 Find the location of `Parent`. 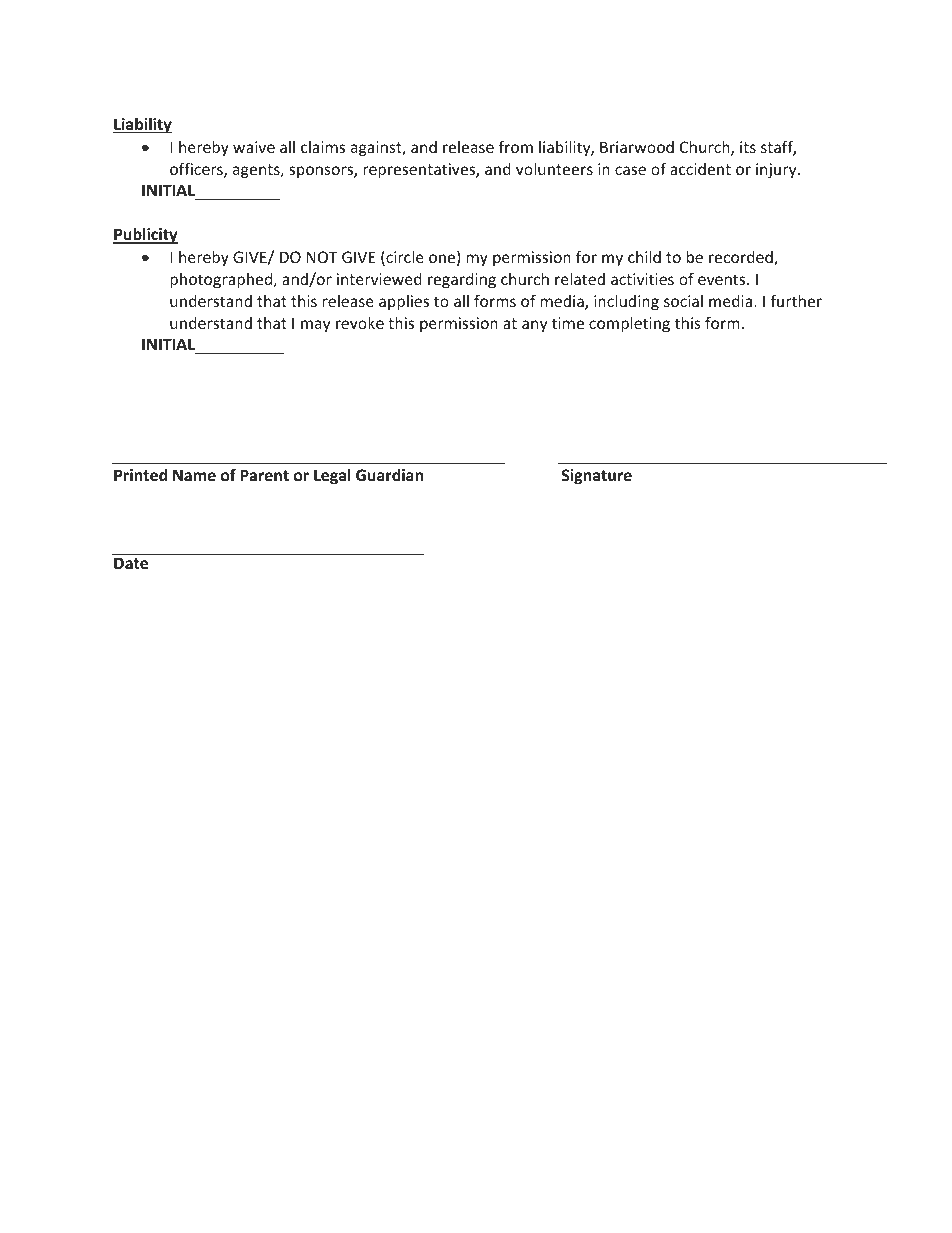

Parent is located at coordinates (264, 475).
